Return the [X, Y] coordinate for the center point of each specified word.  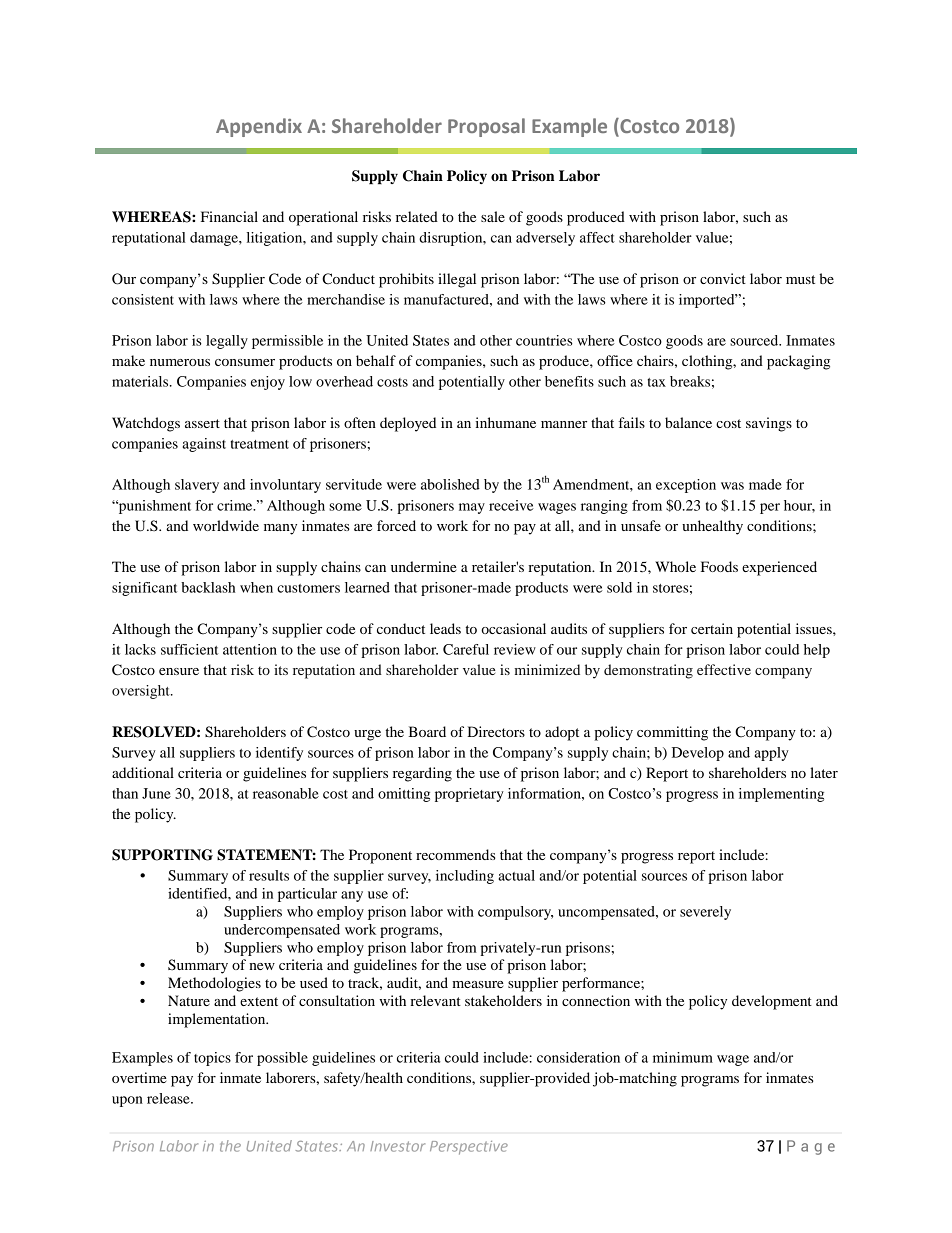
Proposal [486, 127]
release [169, 1098]
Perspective [469, 1148]
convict [723, 278]
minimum [683, 1057]
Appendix [259, 127]
